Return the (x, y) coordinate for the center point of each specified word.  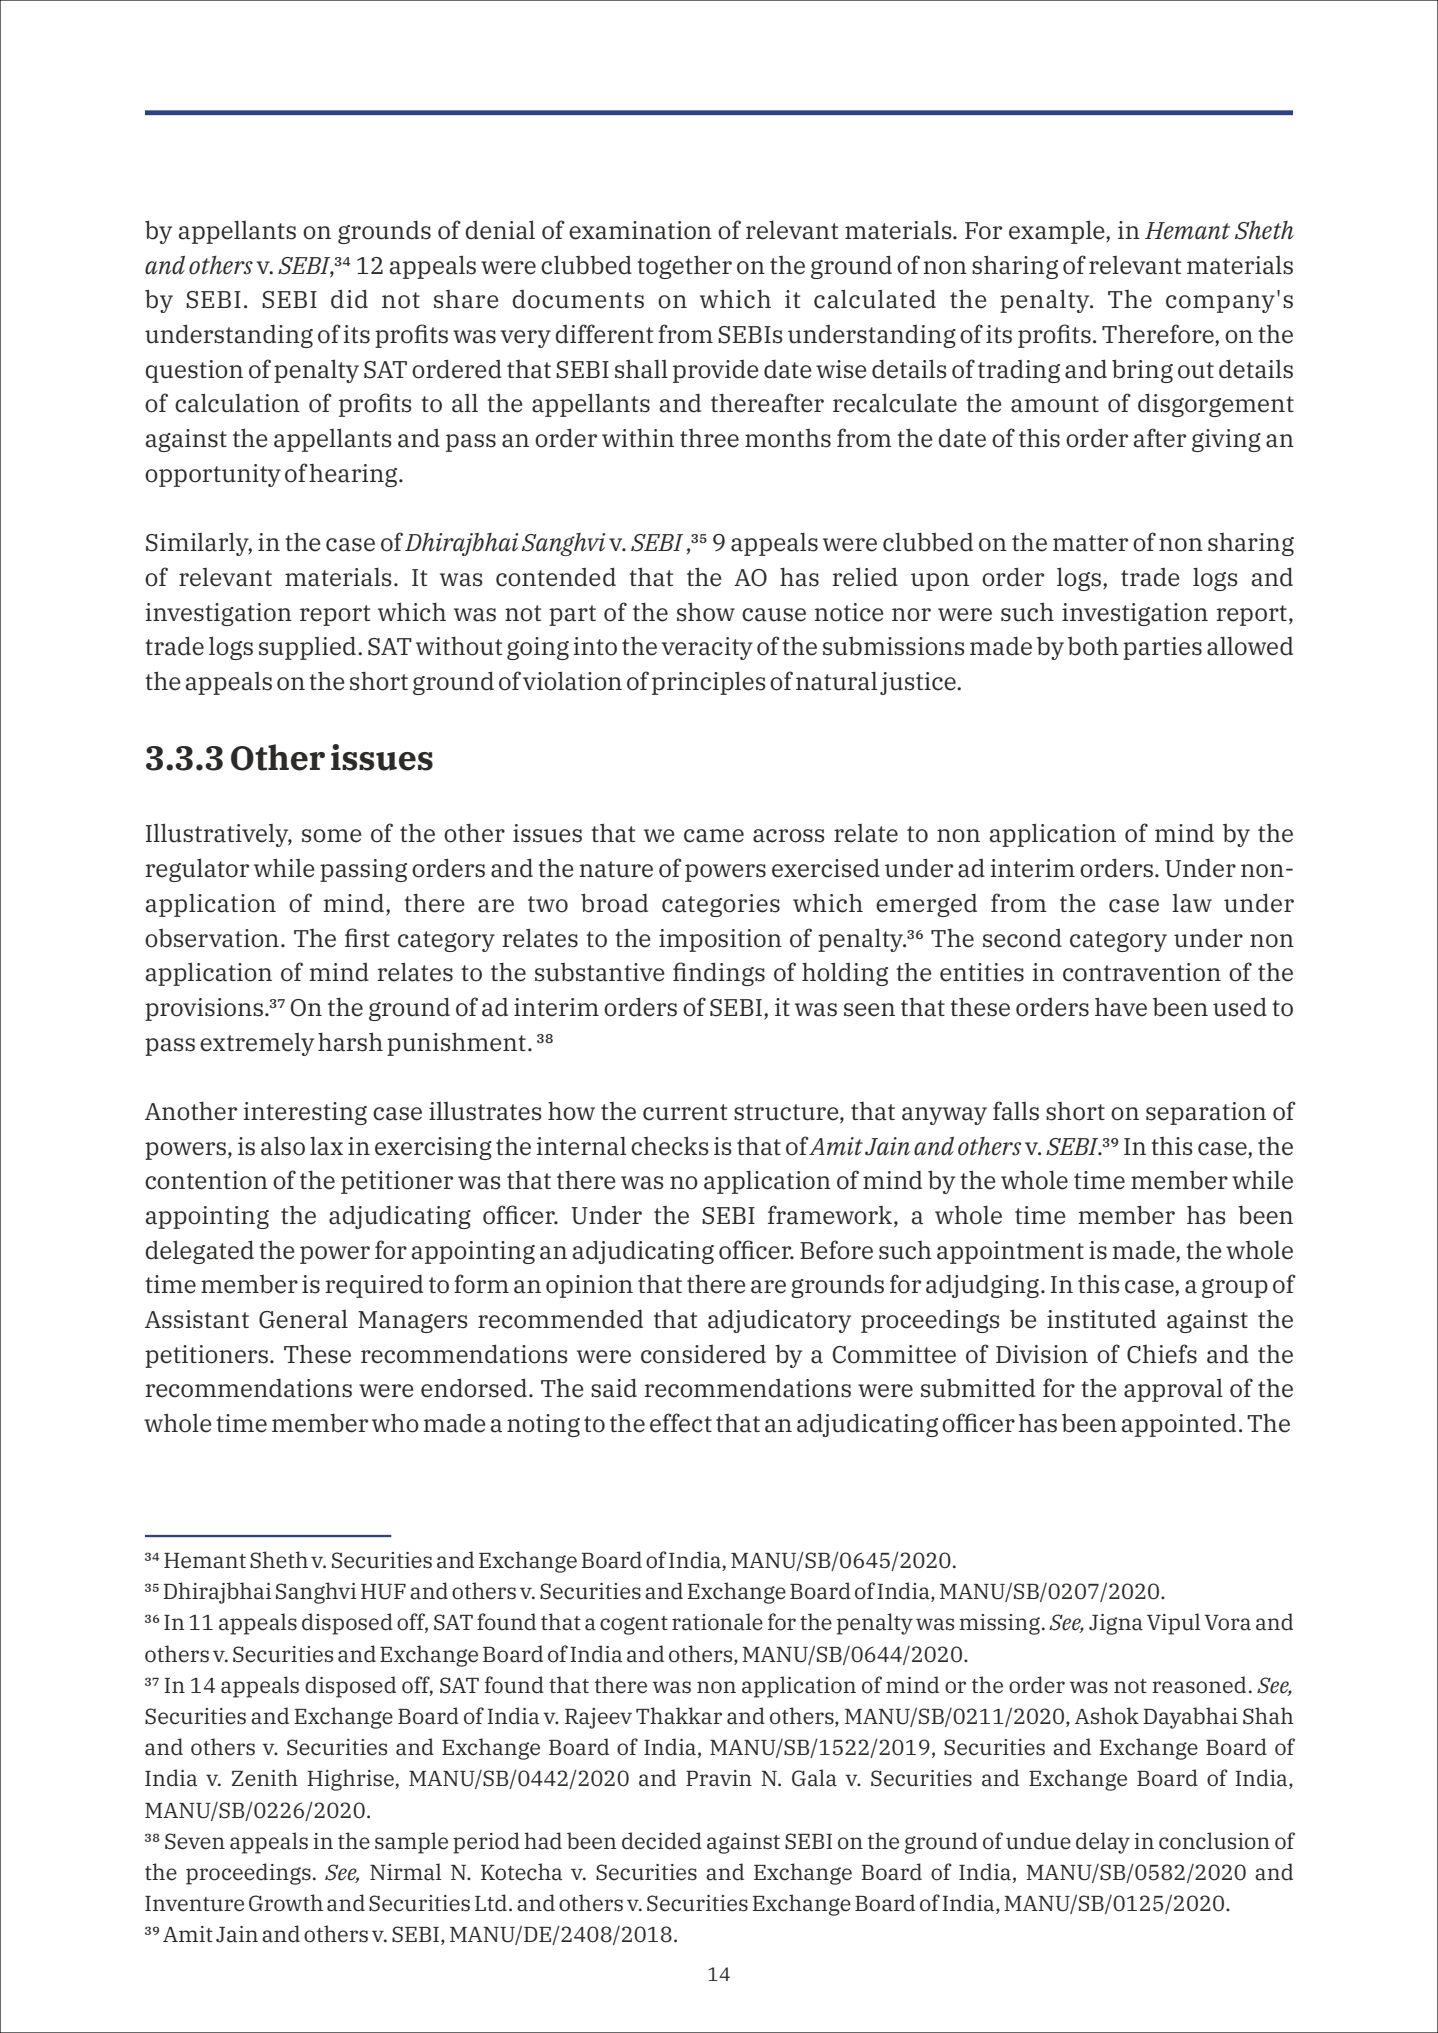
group (1235, 1288)
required (374, 1286)
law (1192, 903)
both (1093, 646)
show (706, 612)
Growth (286, 1903)
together (684, 267)
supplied (309, 648)
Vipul (1173, 1624)
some (332, 836)
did (349, 299)
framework (831, 1216)
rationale (717, 1622)
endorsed (474, 1388)
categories (721, 905)
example (1058, 232)
